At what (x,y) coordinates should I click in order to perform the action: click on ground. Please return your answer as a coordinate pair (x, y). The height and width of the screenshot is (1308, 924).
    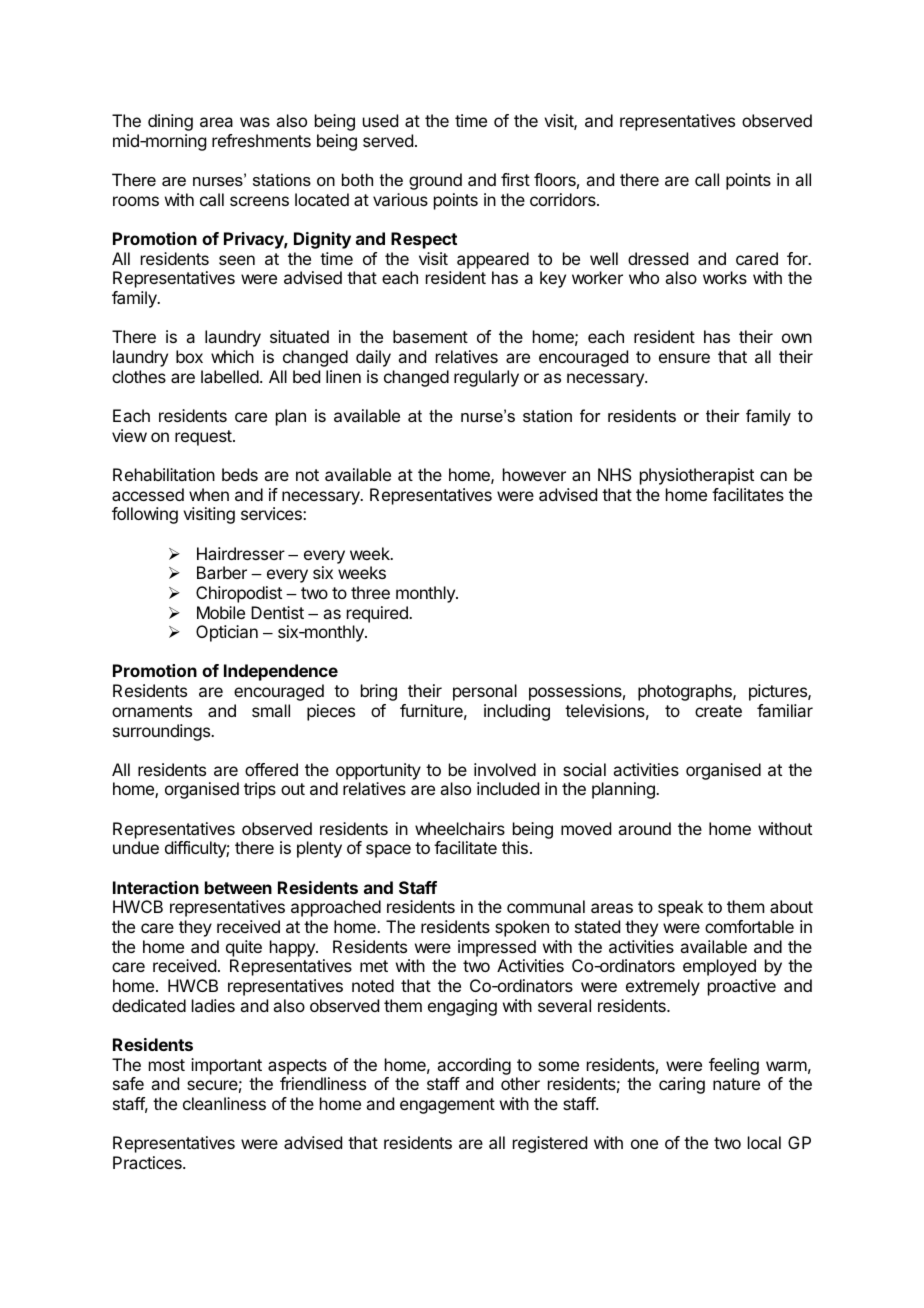
    Looking at the image, I should click on (435, 181).
